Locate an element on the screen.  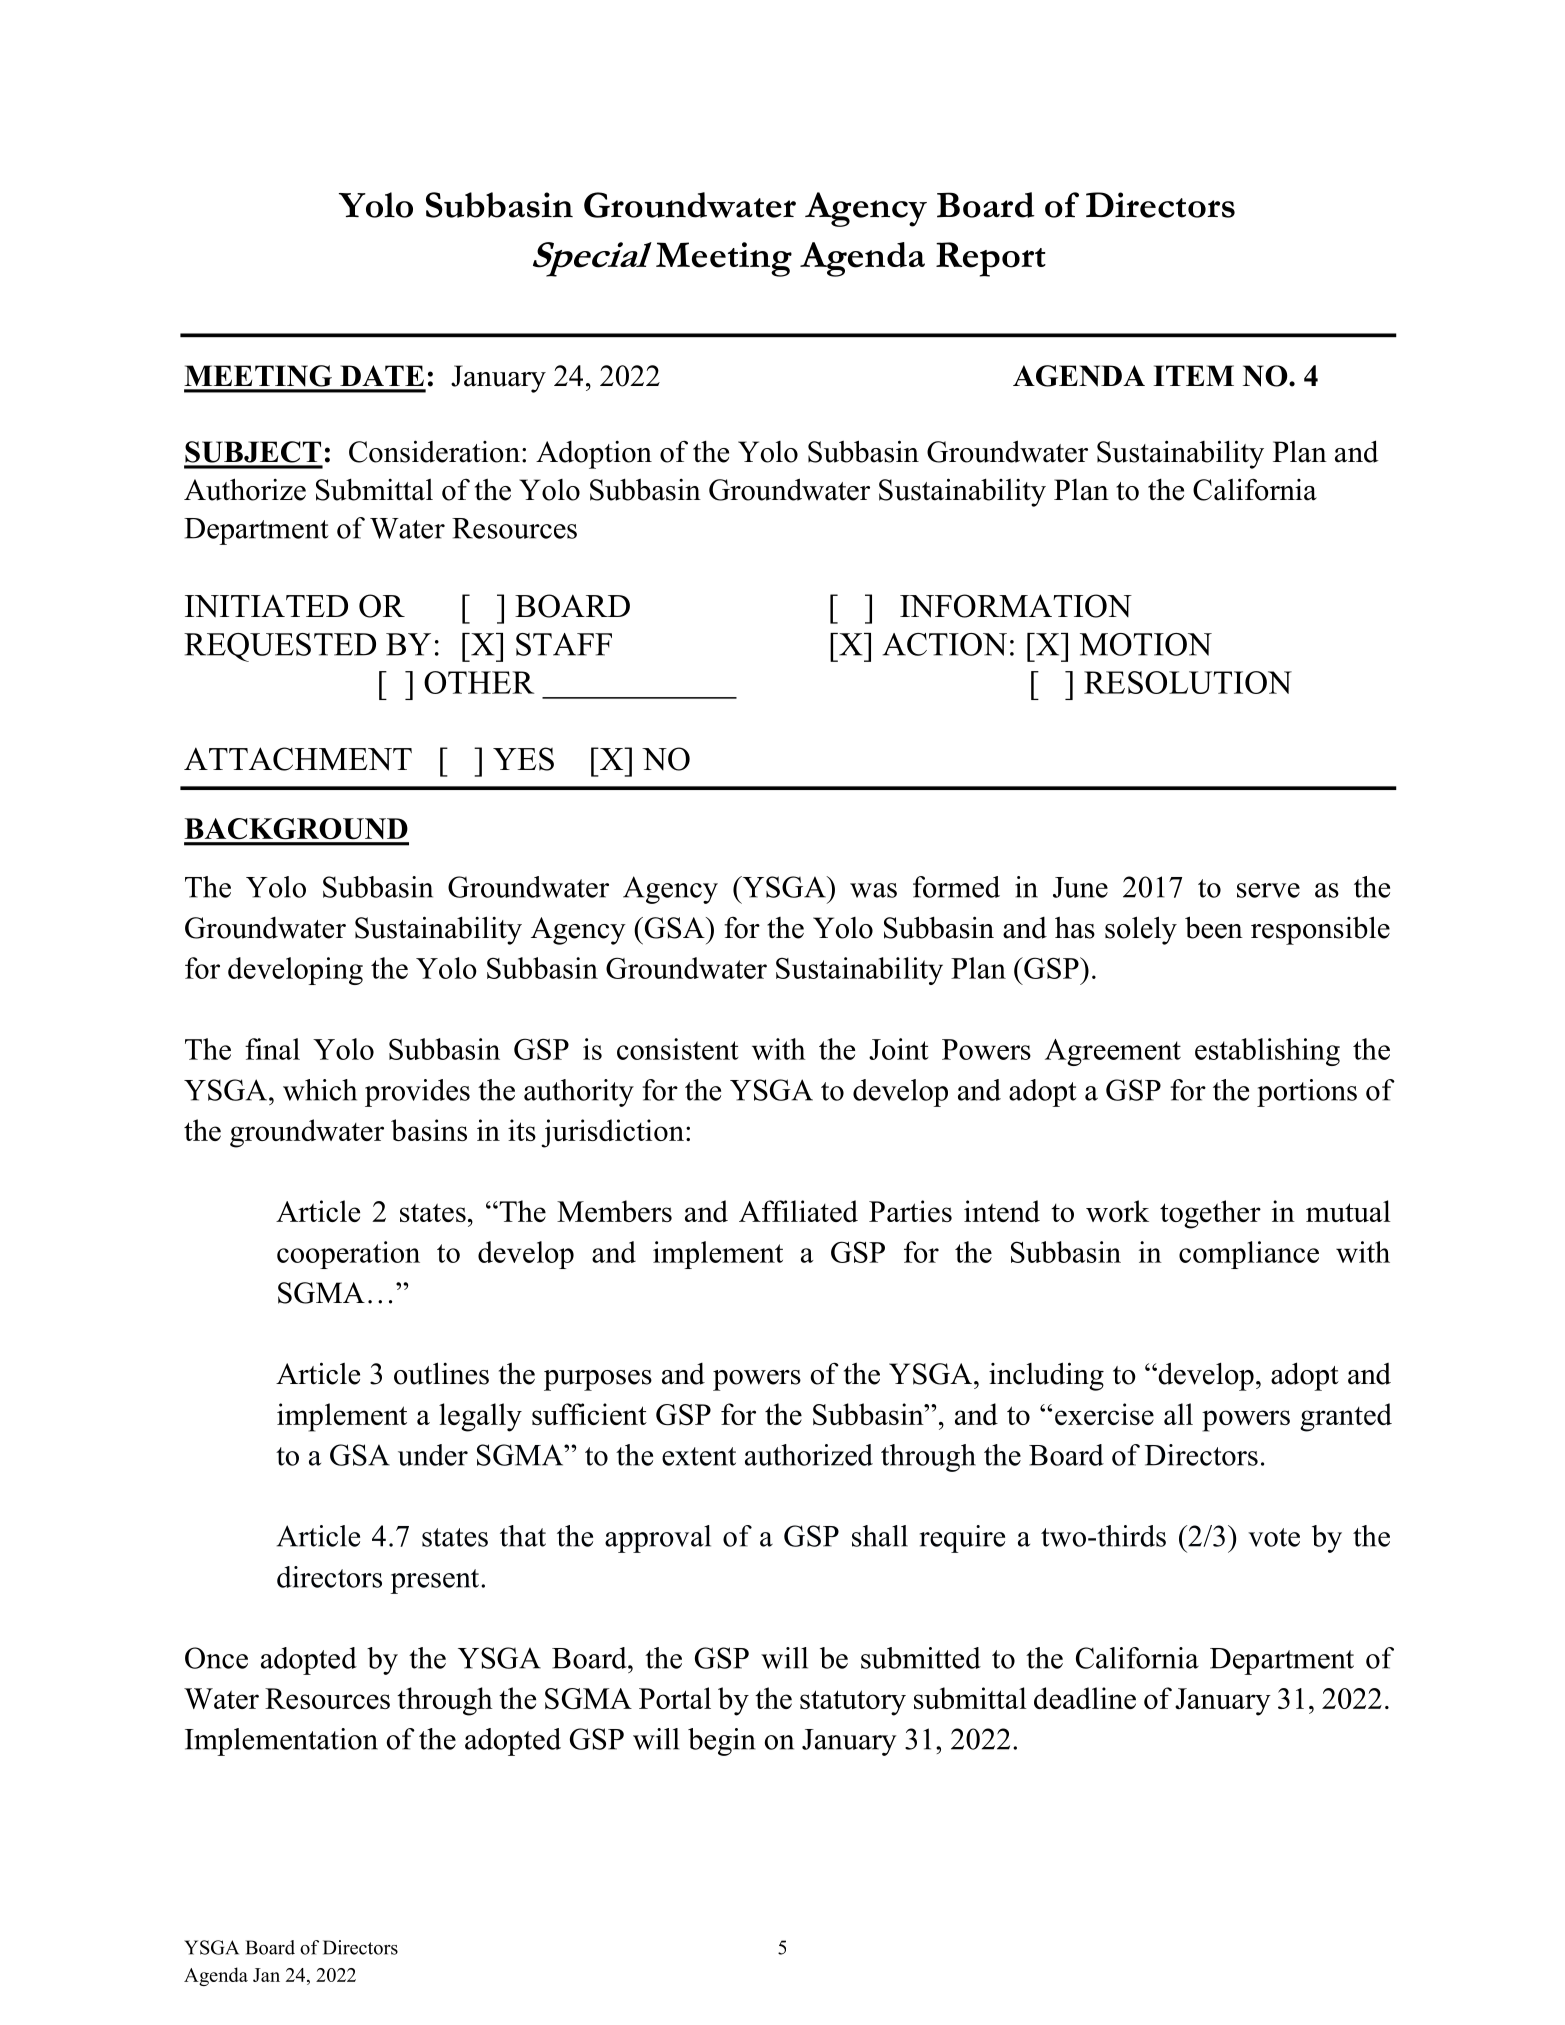
Once is located at coordinates (216, 1658).
